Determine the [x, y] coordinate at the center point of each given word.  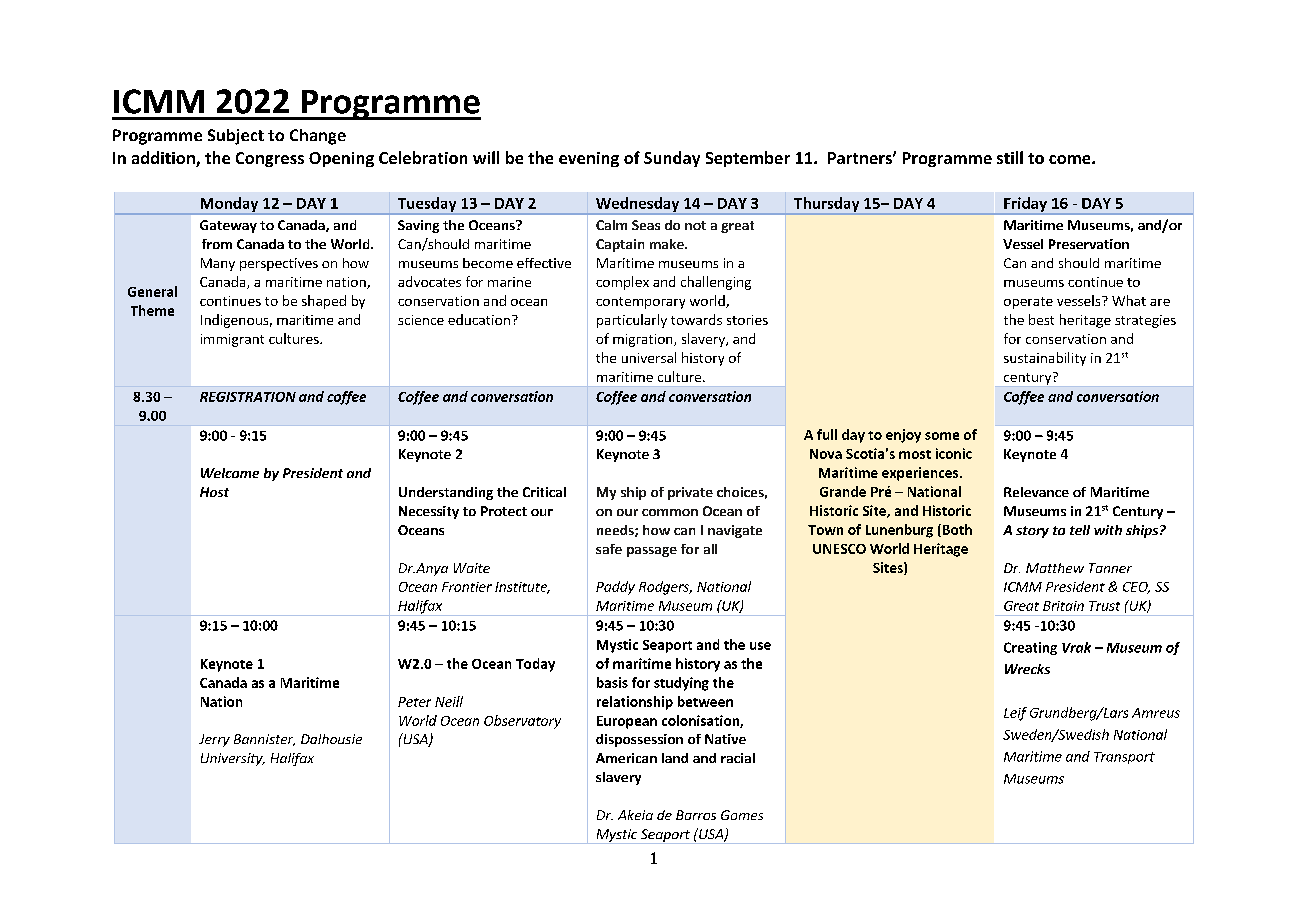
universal [649, 357]
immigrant [232, 340]
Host [214, 492]
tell [1080, 530]
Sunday [672, 159]
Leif [1015, 714]
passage [652, 552]
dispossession [639, 740]
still [1010, 157]
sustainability [1045, 359]
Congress [270, 159]
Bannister [264, 740]
